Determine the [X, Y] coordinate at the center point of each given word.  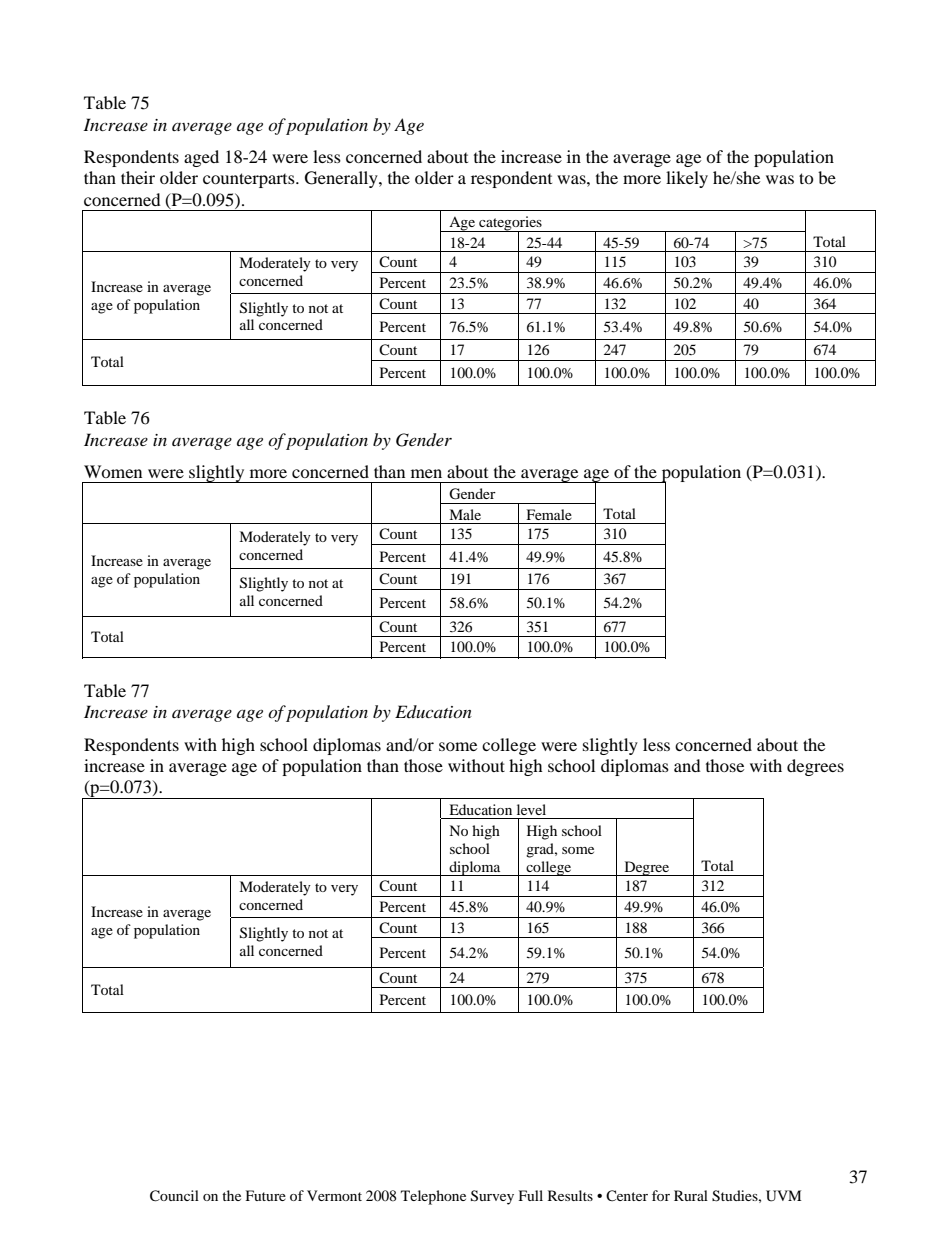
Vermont [334, 1195]
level [531, 809]
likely [687, 179]
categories [510, 224]
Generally [342, 179]
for [661, 1195]
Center [627, 1196]
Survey [492, 1197]
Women [113, 471]
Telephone [433, 1197]
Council [174, 1196]
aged [201, 158]
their [138, 177]
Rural [691, 1195]
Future [266, 1195]
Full [531, 1195]
